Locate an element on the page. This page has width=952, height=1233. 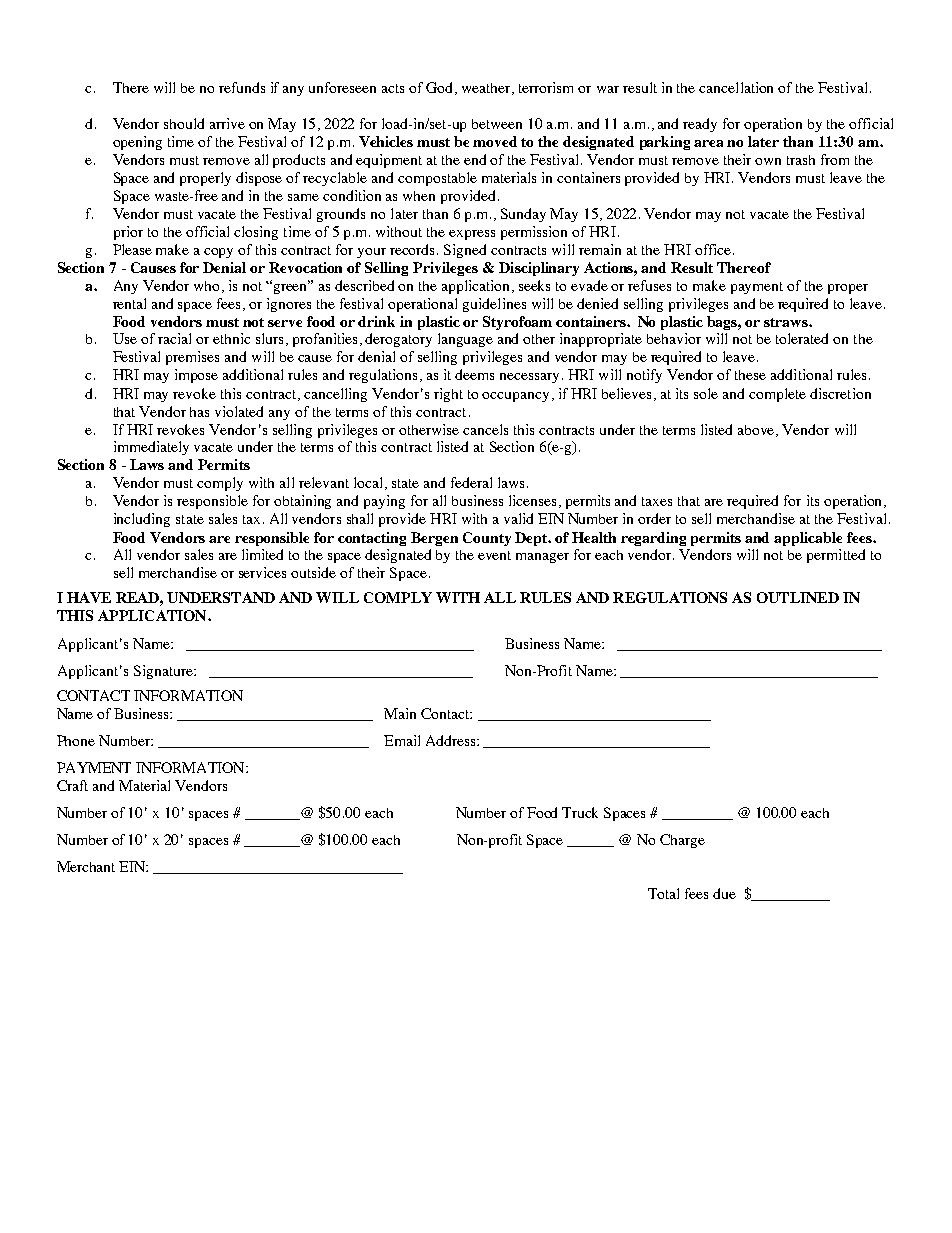
federal is located at coordinates (471, 482).
